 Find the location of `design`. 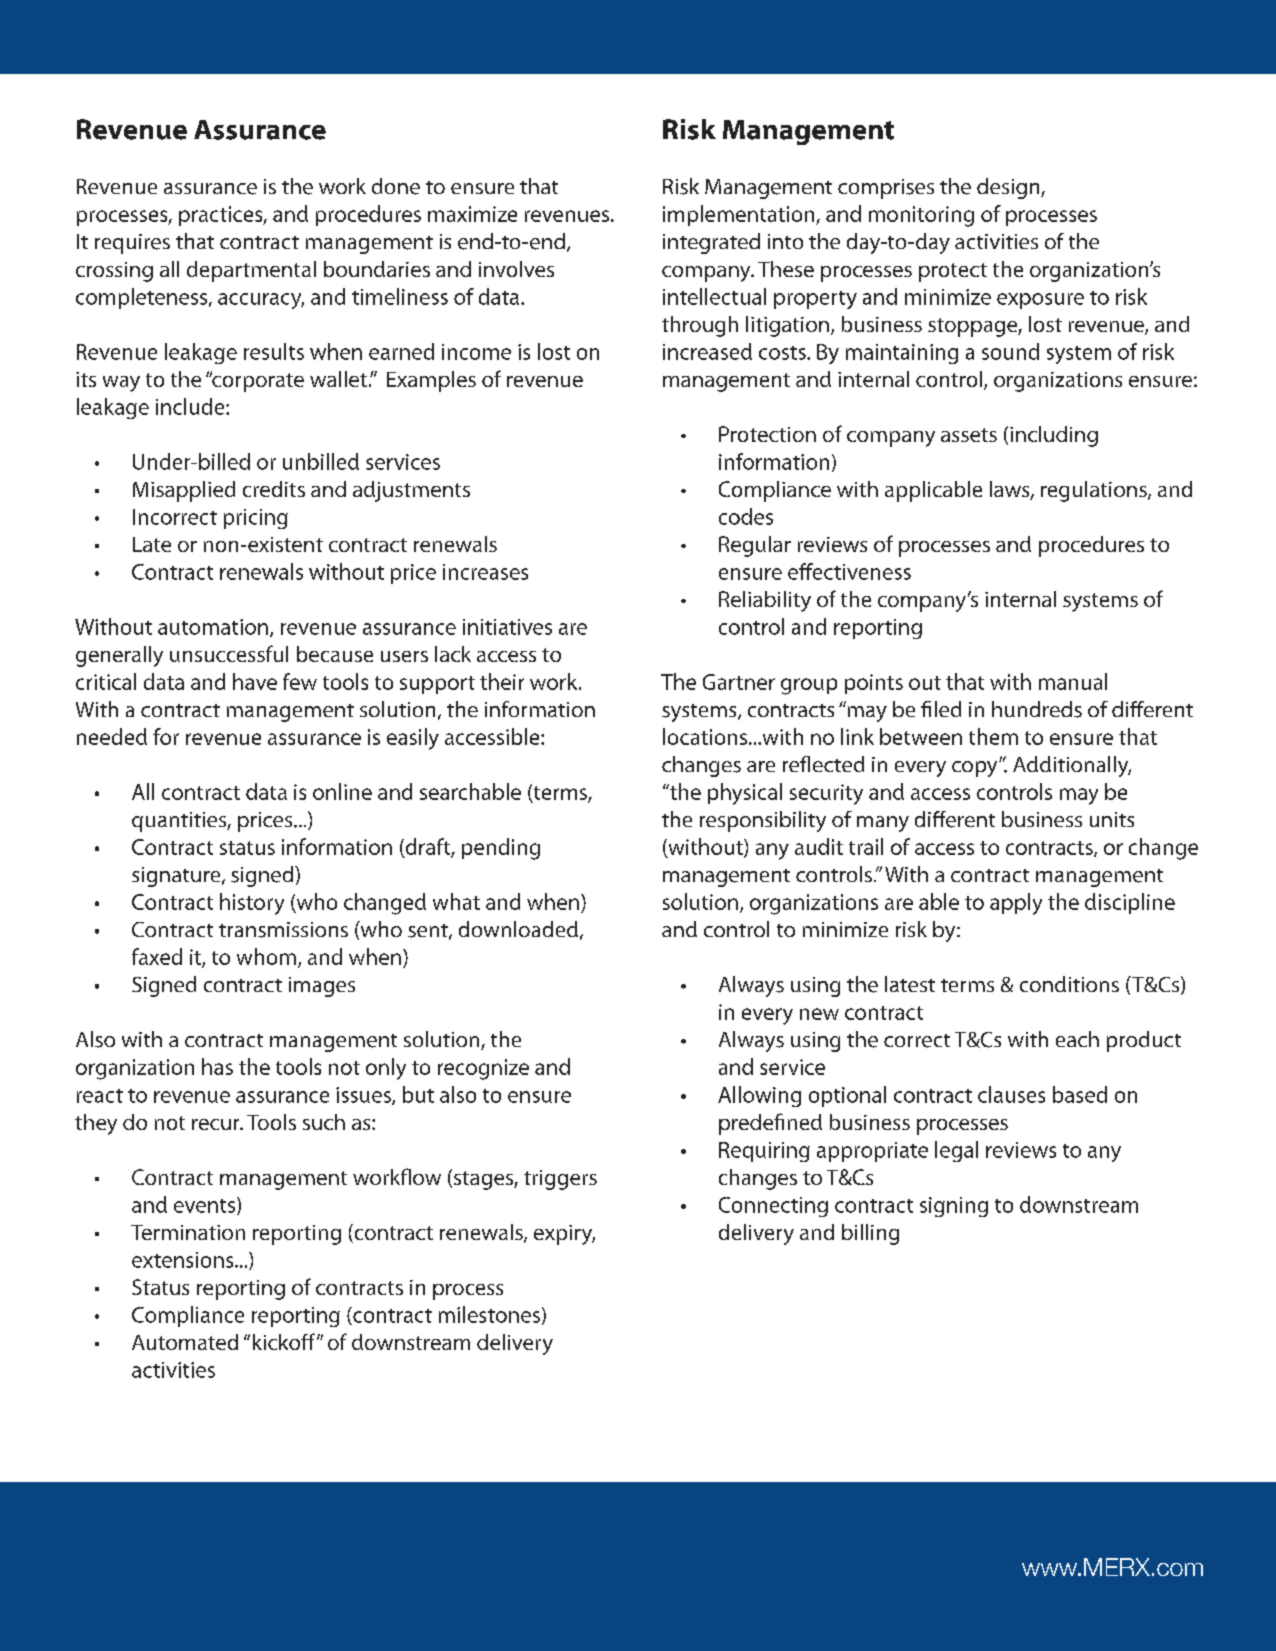

design is located at coordinates (1009, 188).
